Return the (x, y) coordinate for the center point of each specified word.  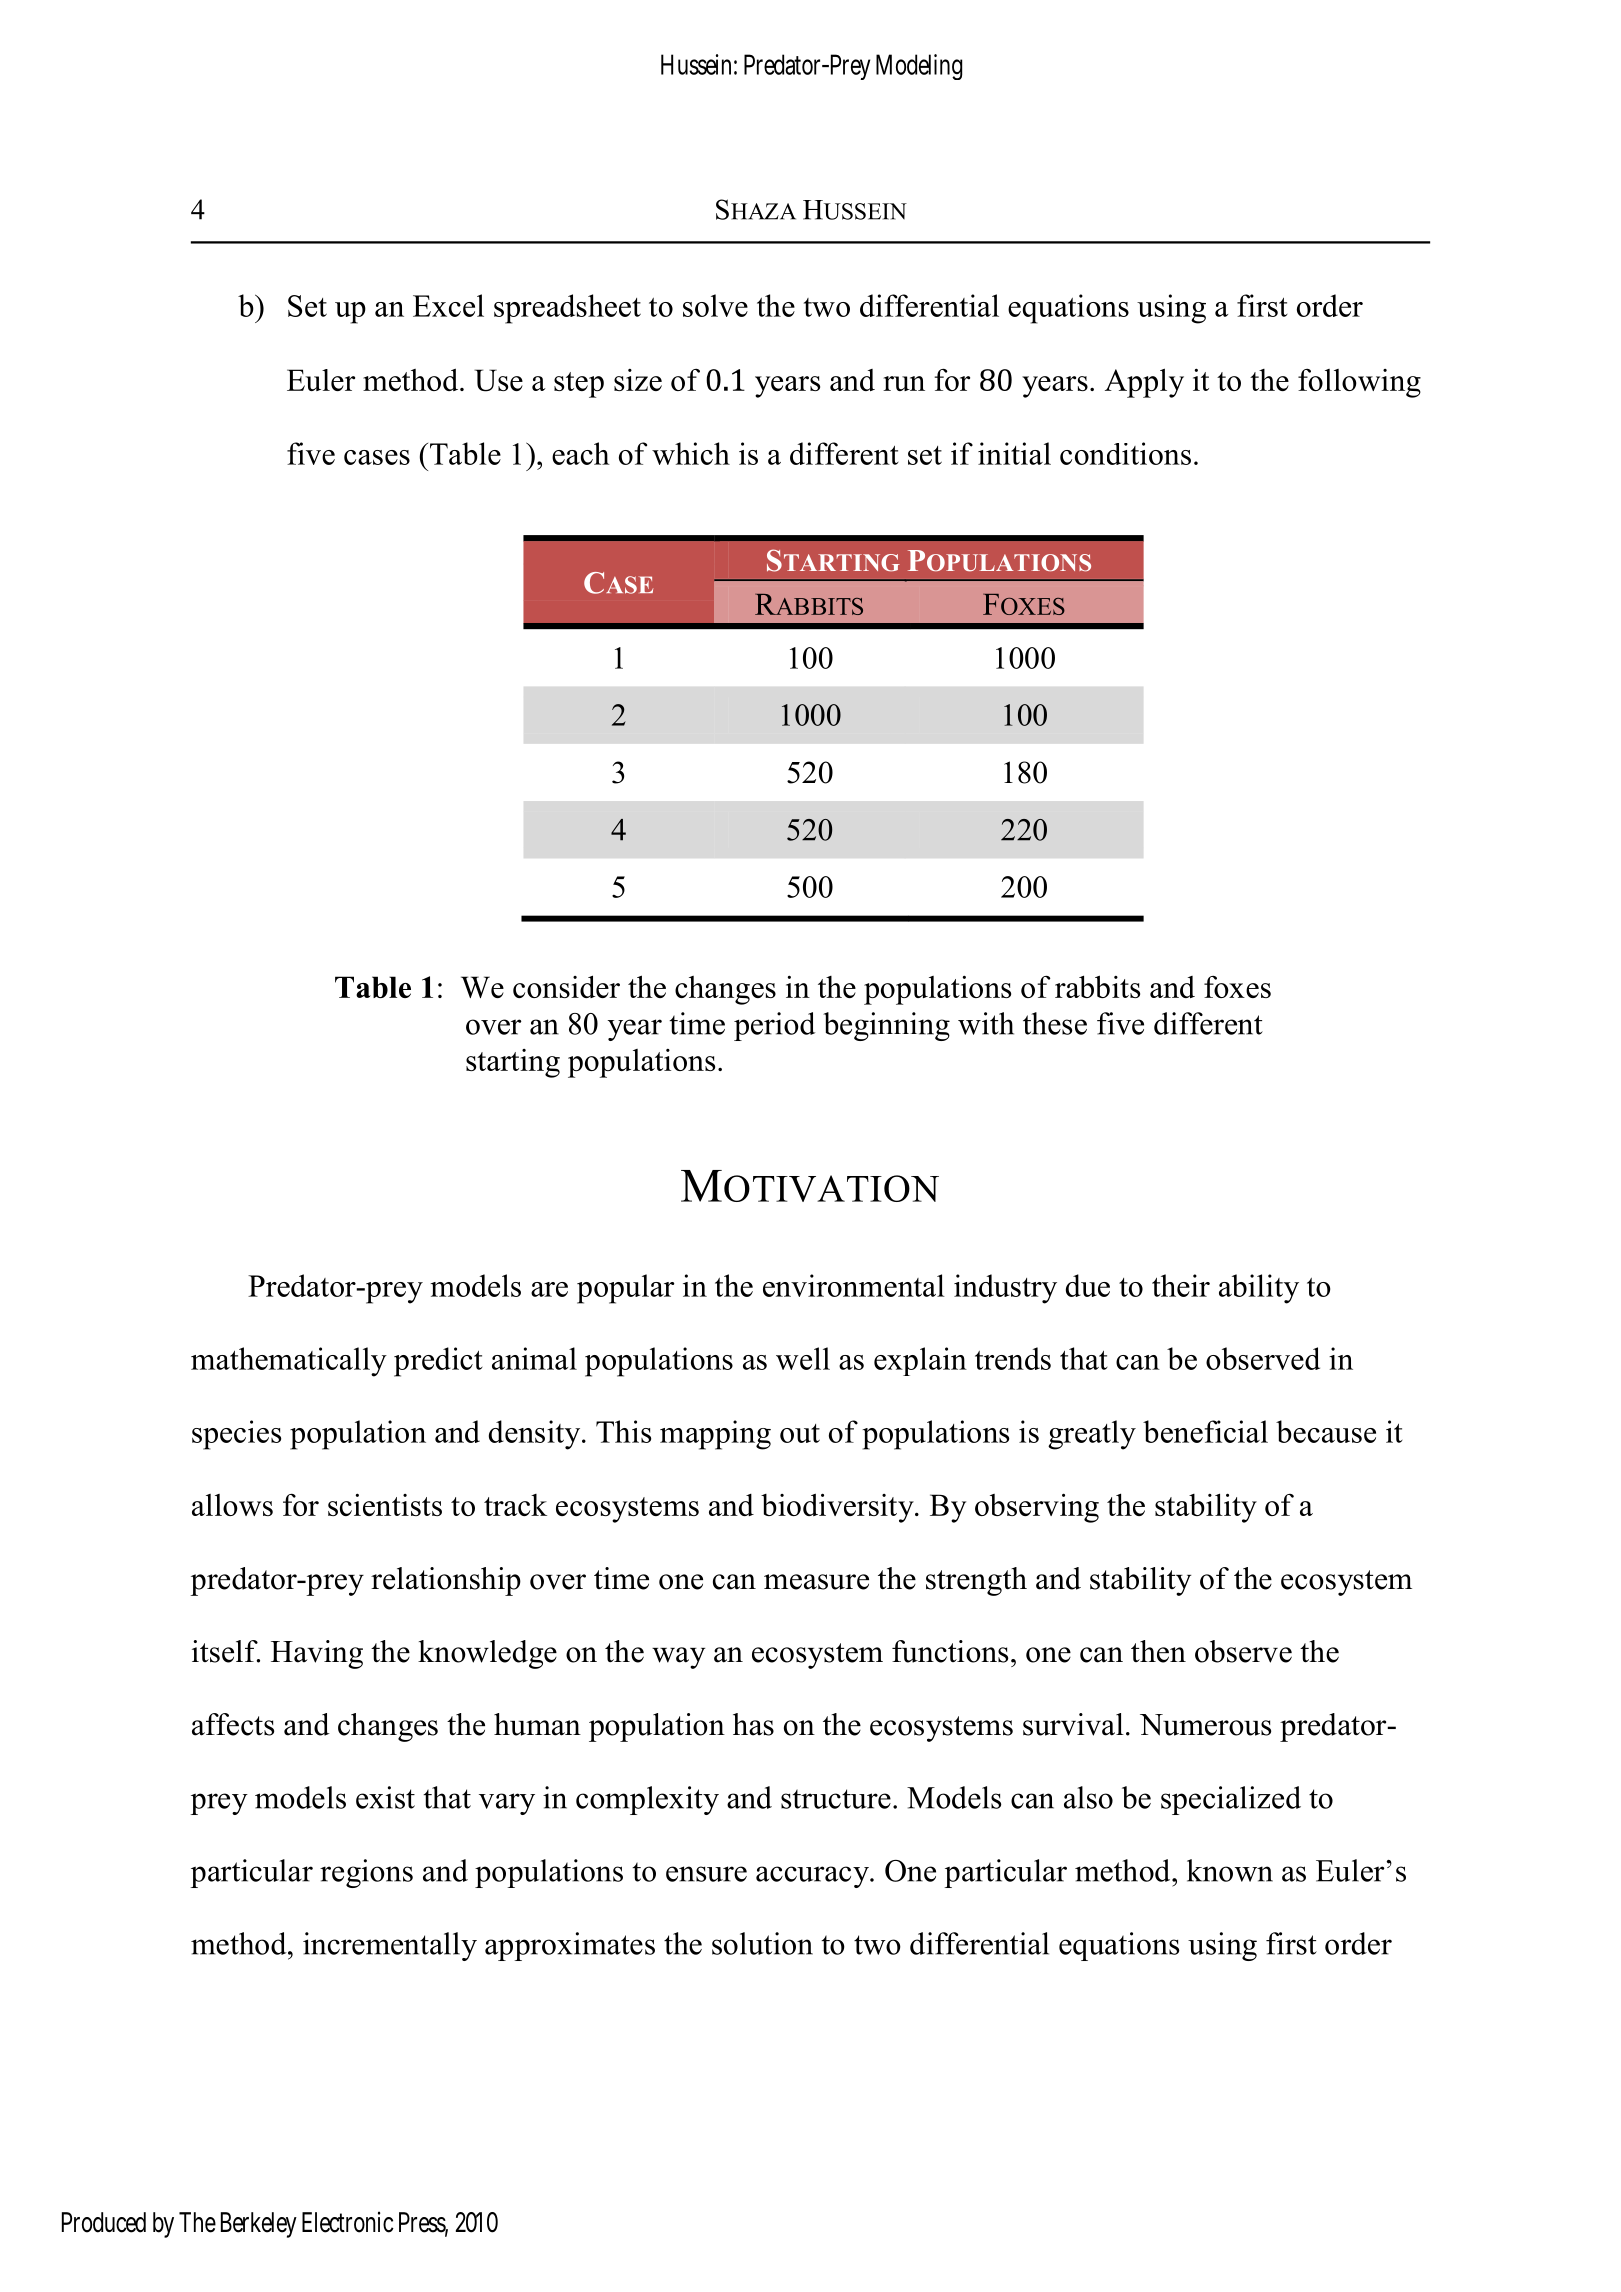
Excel (448, 305)
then (1158, 1651)
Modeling (919, 67)
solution (762, 1943)
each (581, 453)
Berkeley (259, 2225)
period (775, 1026)
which (691, 453)
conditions (1125, 453)
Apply (1144, 383)
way (678, 1658)
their (1181, 1285)
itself (226, 1651)
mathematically (289, 1362)
